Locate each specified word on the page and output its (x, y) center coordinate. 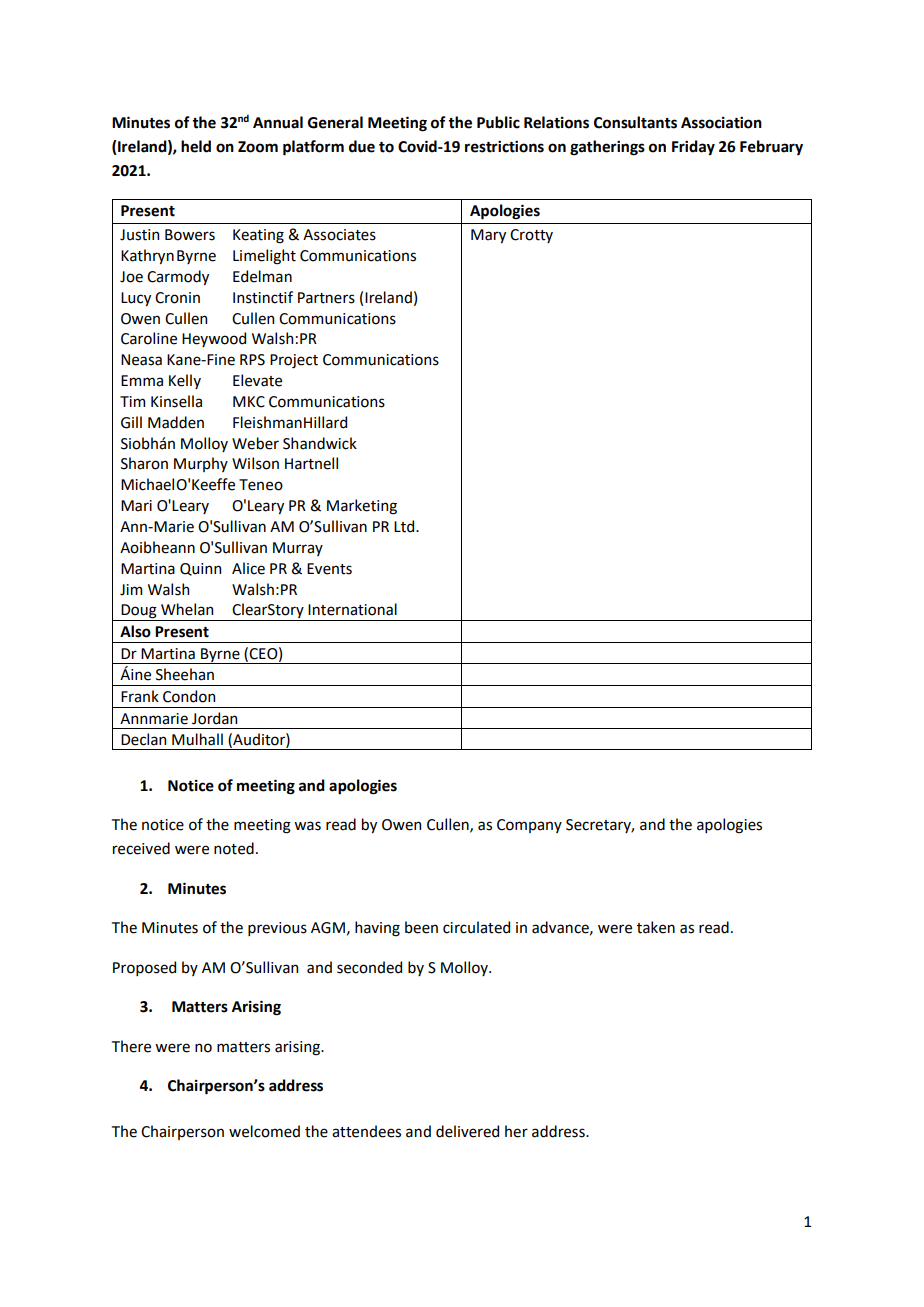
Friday (693, 148)
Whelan (187, 609)
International (352, 609)
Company (529, 826)
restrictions (504, 147)
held (196, 146)
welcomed (264, 1131)
